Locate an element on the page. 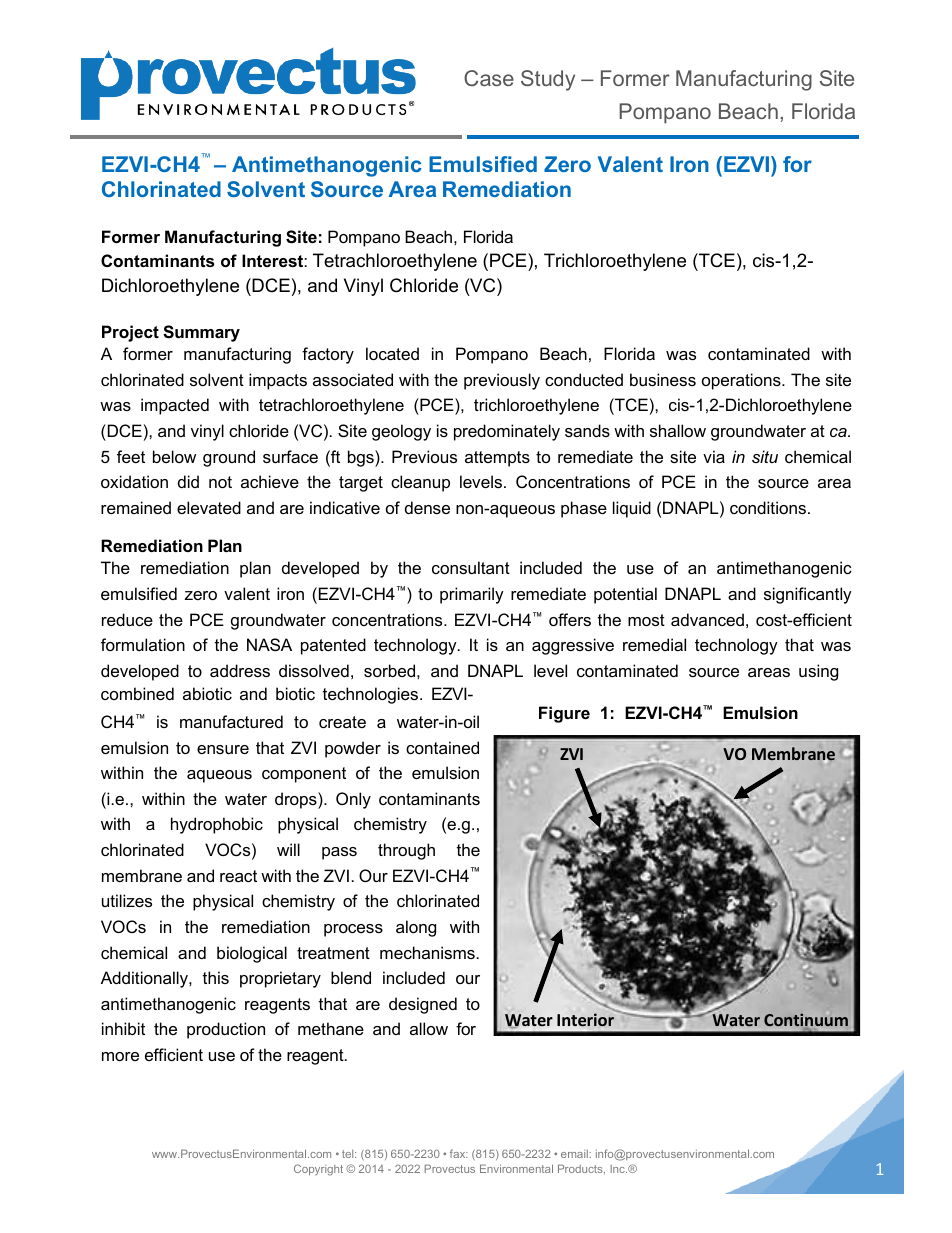 The image size is (952, 1233). Study is located at coordinates (548, 80).
